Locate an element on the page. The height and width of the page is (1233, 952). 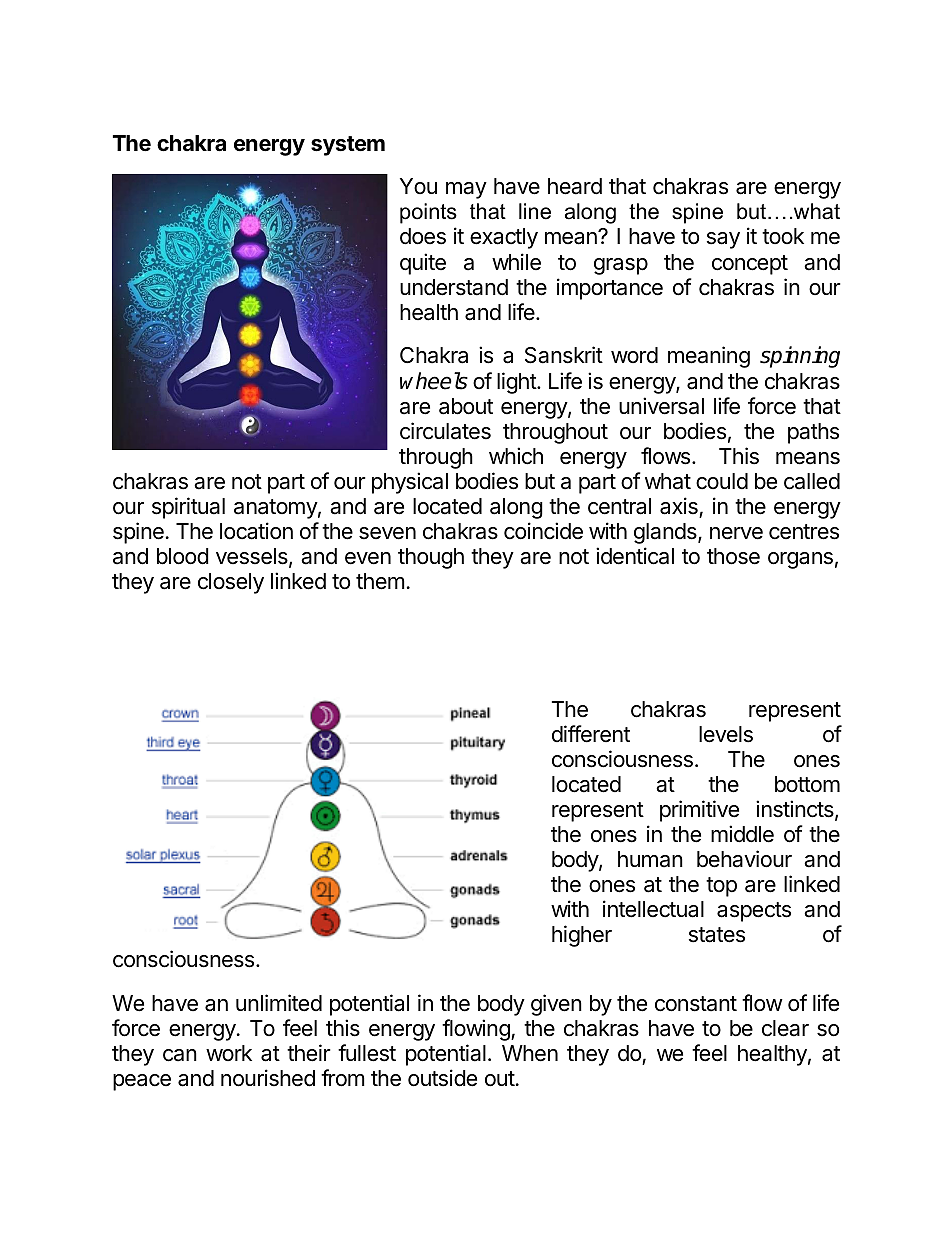
work is located at coordinates (229, 1053).
